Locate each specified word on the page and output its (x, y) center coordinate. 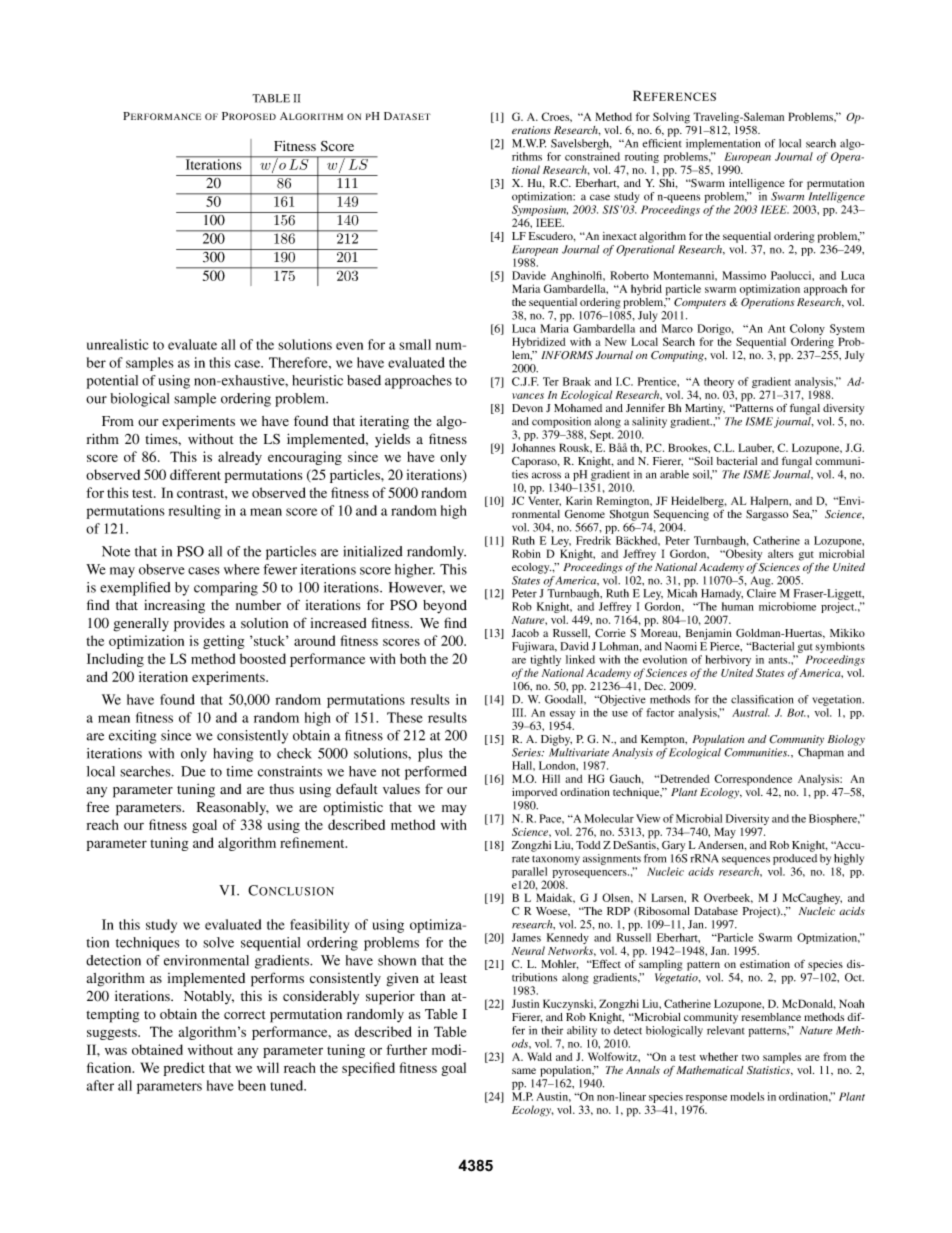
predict (184, 1069)
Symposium (540, 210)
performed (436, 773)
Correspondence (753, 780)
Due (193, 771)
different (195, 474)
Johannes (533, 447)
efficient (662, 143)
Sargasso (767, 514)
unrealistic (118, 344)
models (747, 1096)
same (524, 1071)
